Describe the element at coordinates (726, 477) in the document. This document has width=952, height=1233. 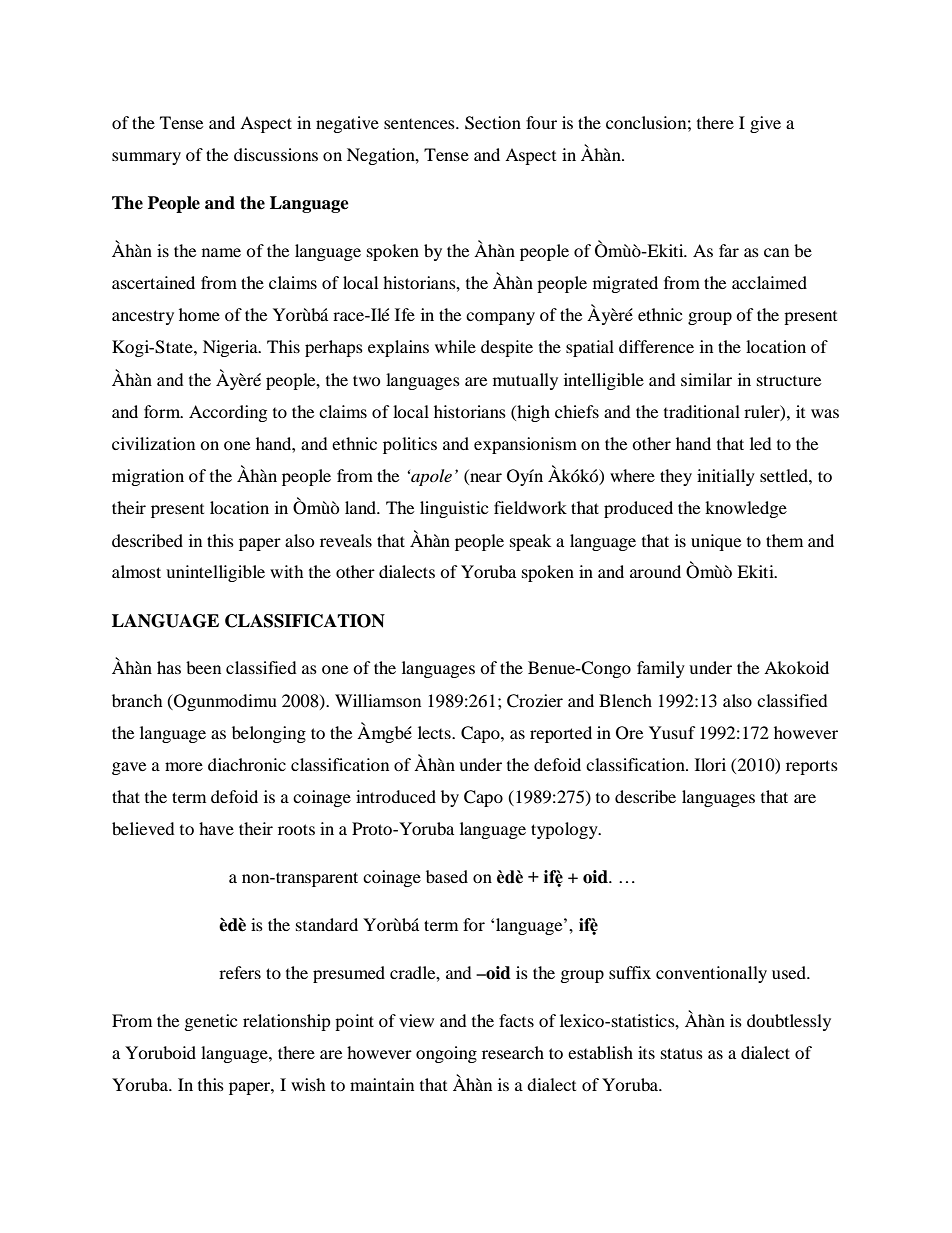
I see `initially` at that location.
